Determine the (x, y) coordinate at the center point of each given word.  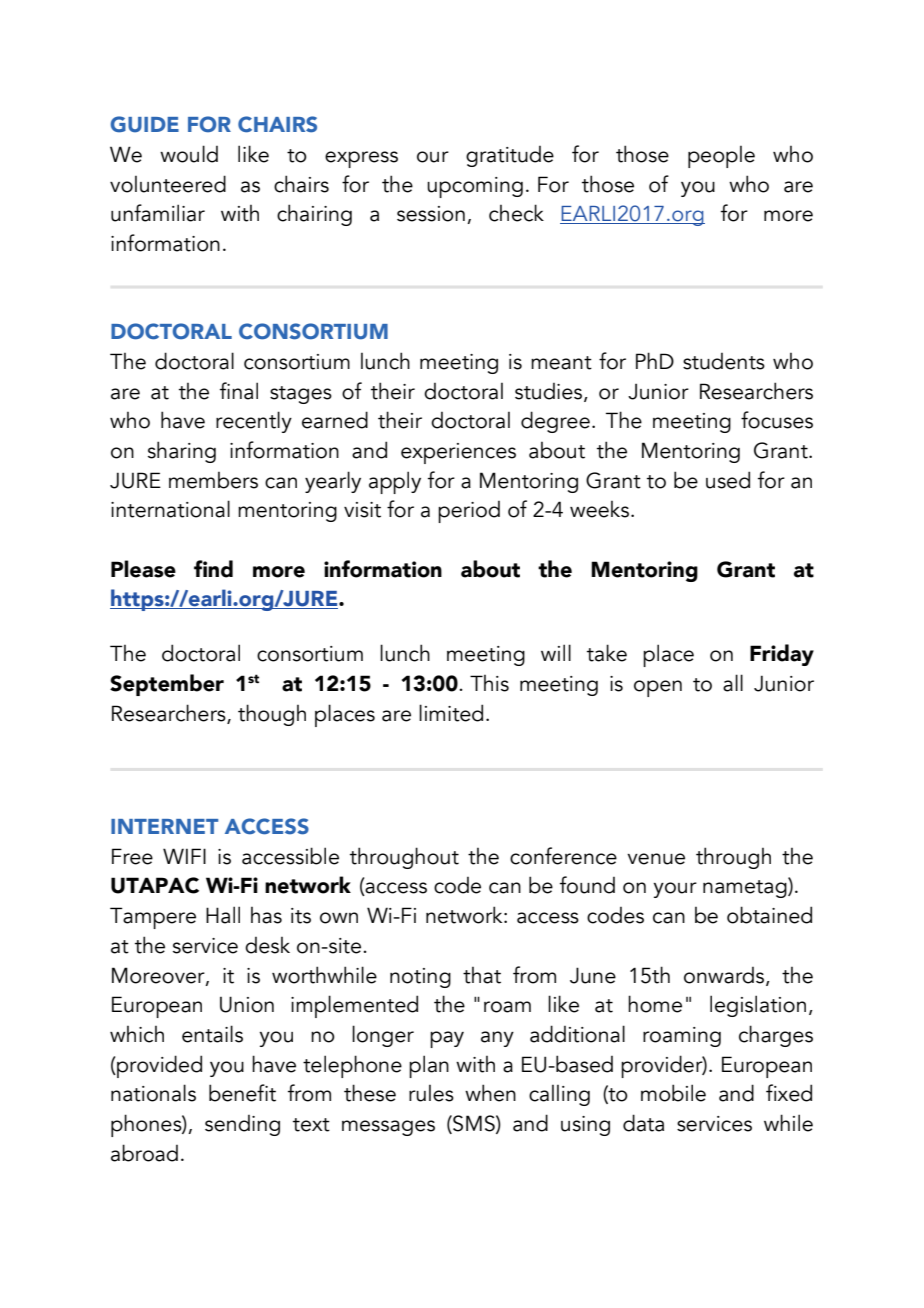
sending (242, 1125)
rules (431, 1093)
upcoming (475, 187)
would (189, 154)
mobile (673, 1093)
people (721, 157)
